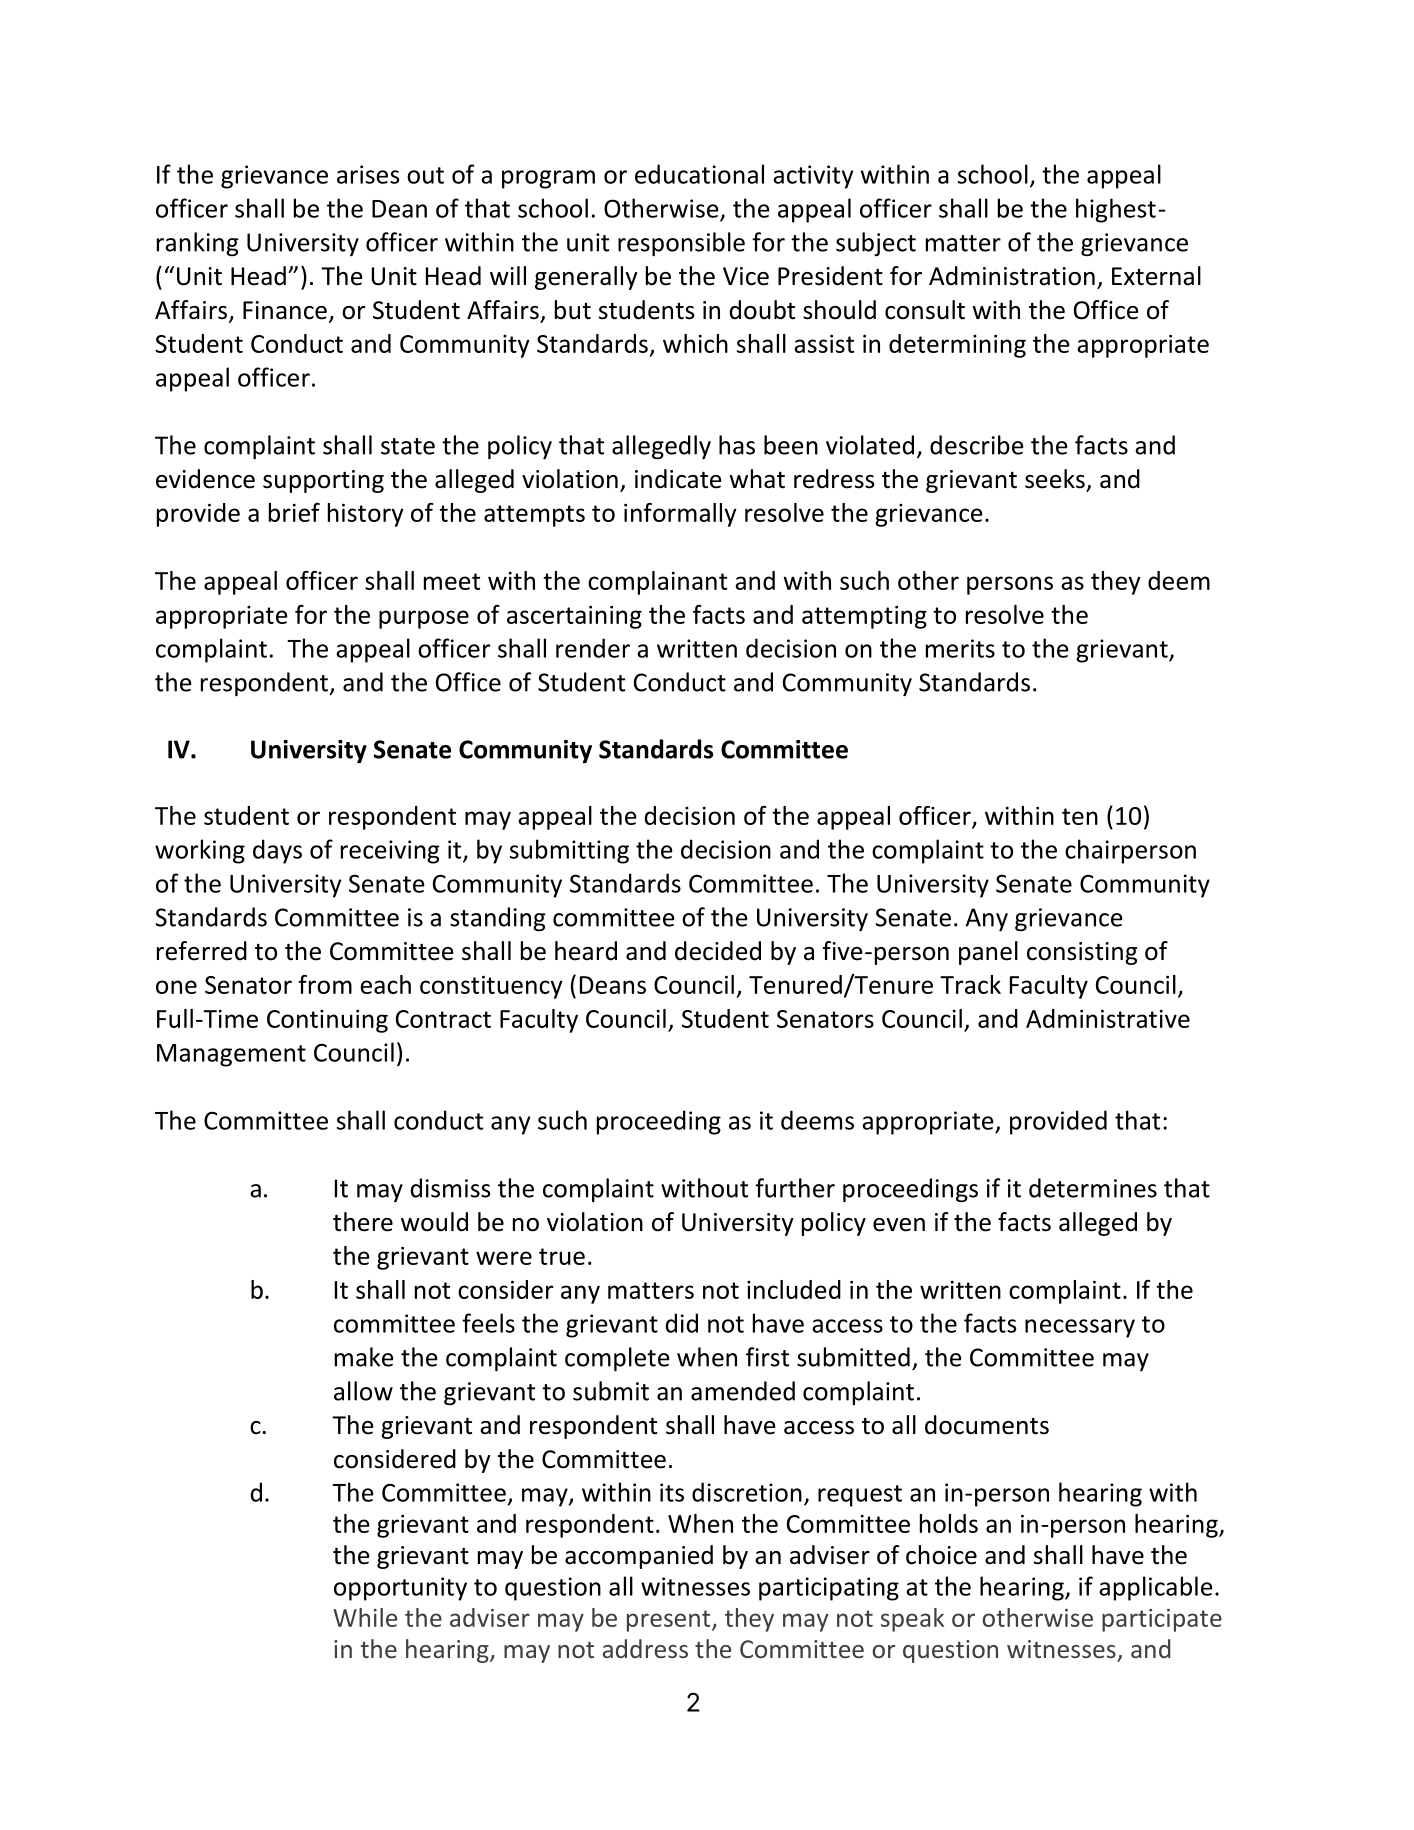  What do you see at coordinates (365, 1617) in the document?
I see `While` at bounding box center [365, 1617].
